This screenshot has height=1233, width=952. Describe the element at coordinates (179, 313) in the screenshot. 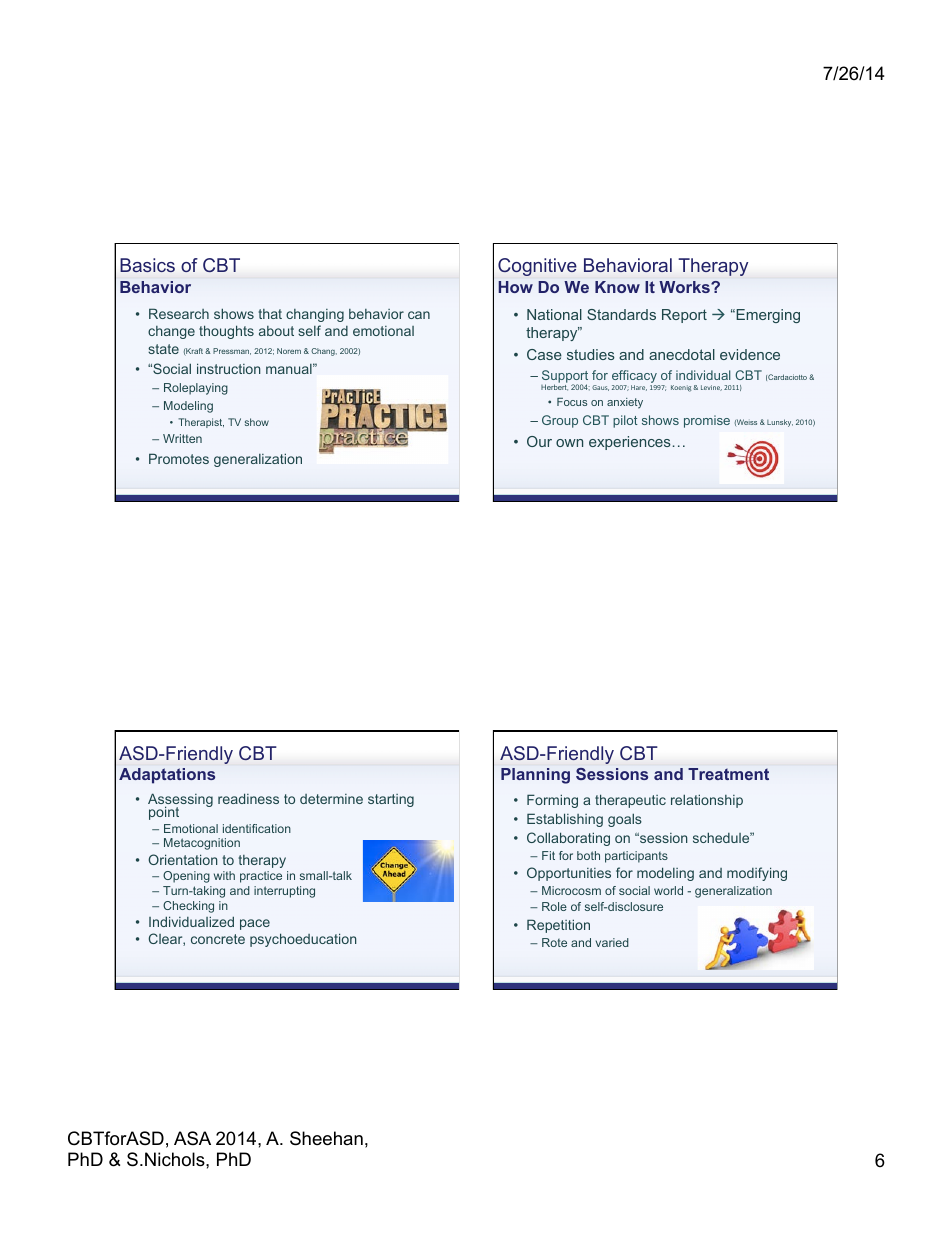

I see `Research` at that location.
